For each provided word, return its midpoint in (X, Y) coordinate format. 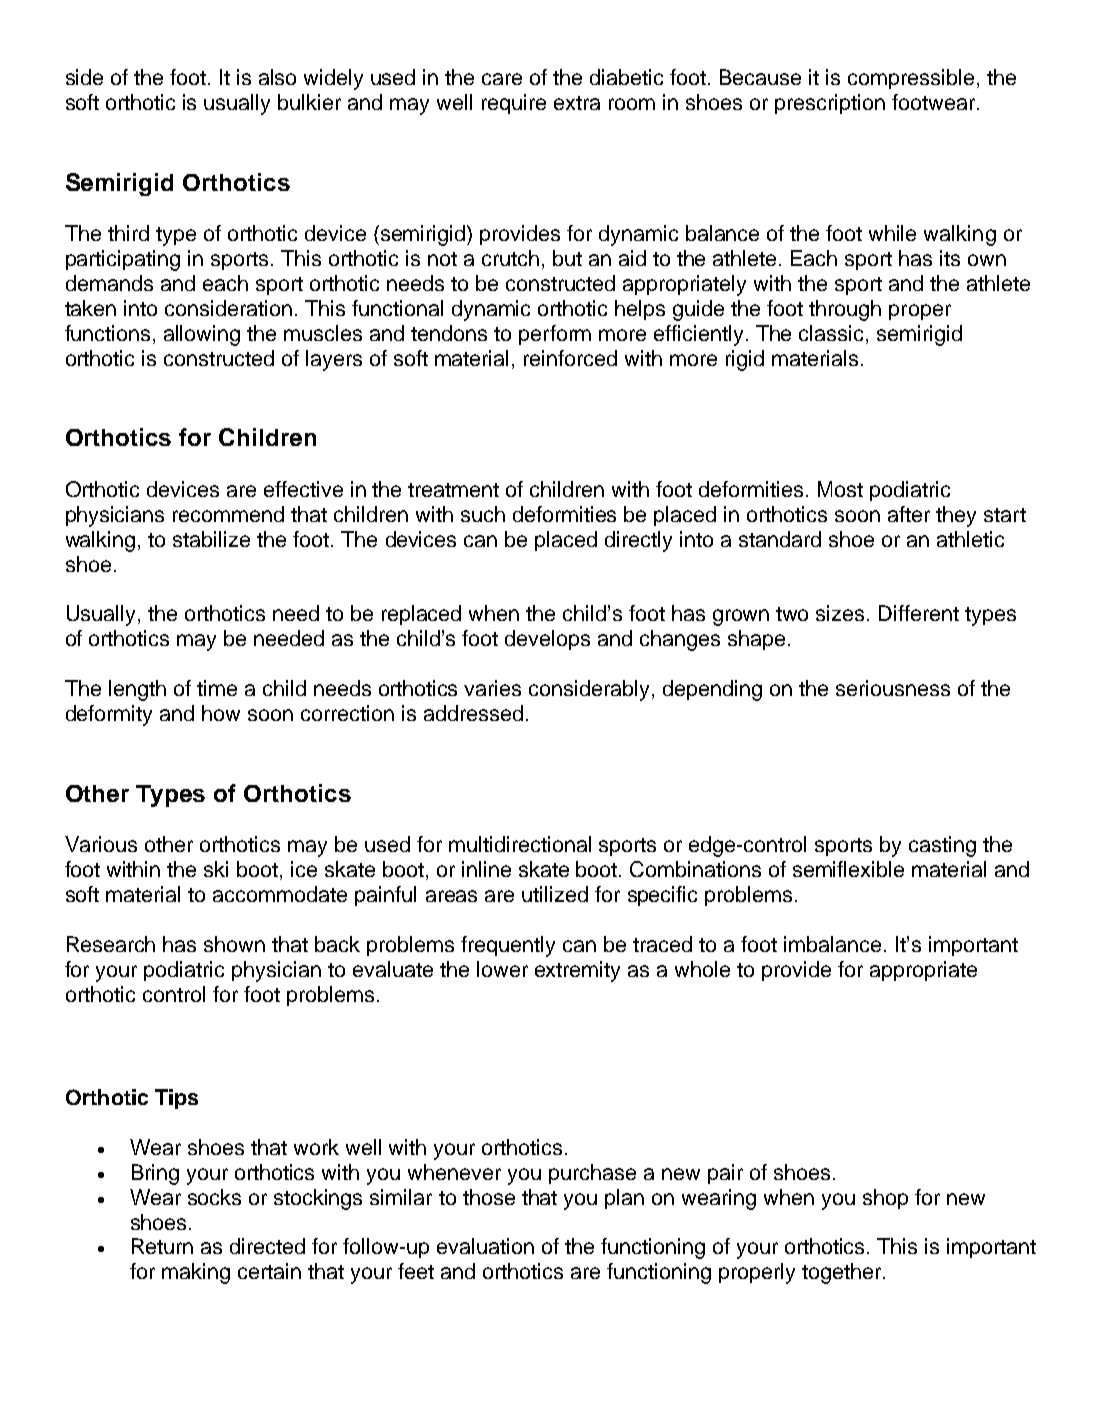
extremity (577, 971)
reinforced (570, 358)
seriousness (893, 688)
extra (577, 103)
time (217, 688)
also (277, 77)
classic (831, 333)
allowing (202, 335)
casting (942, 846)
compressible (911, 79)
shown (234, 944)
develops (547, 640)
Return (162, 1246)
